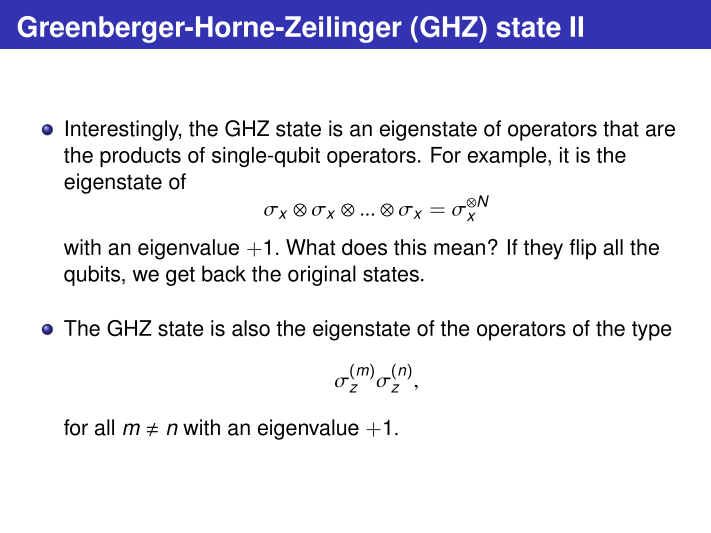 The height and width of the image is (533, 711). Describe the element at coordinates (322, 275) in the image. I see `original` at that location.
